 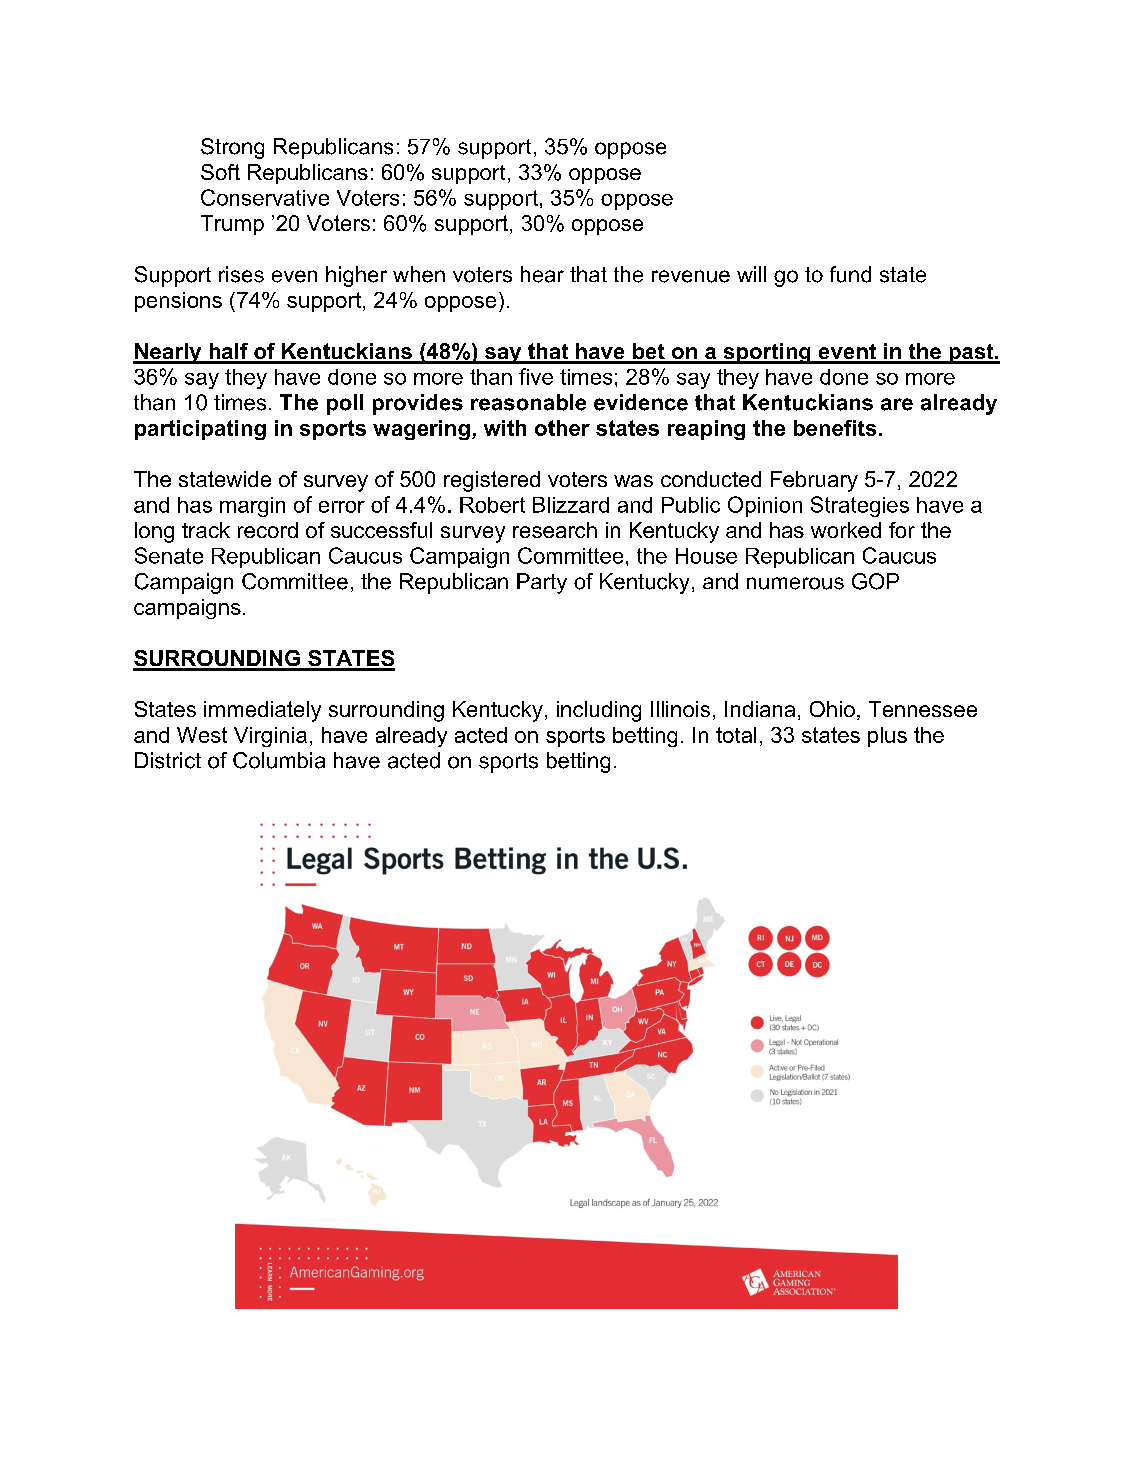 What do you see at coordinates (767, 353) in the page?
I see `sporting` at bounding box center [767, 353].
